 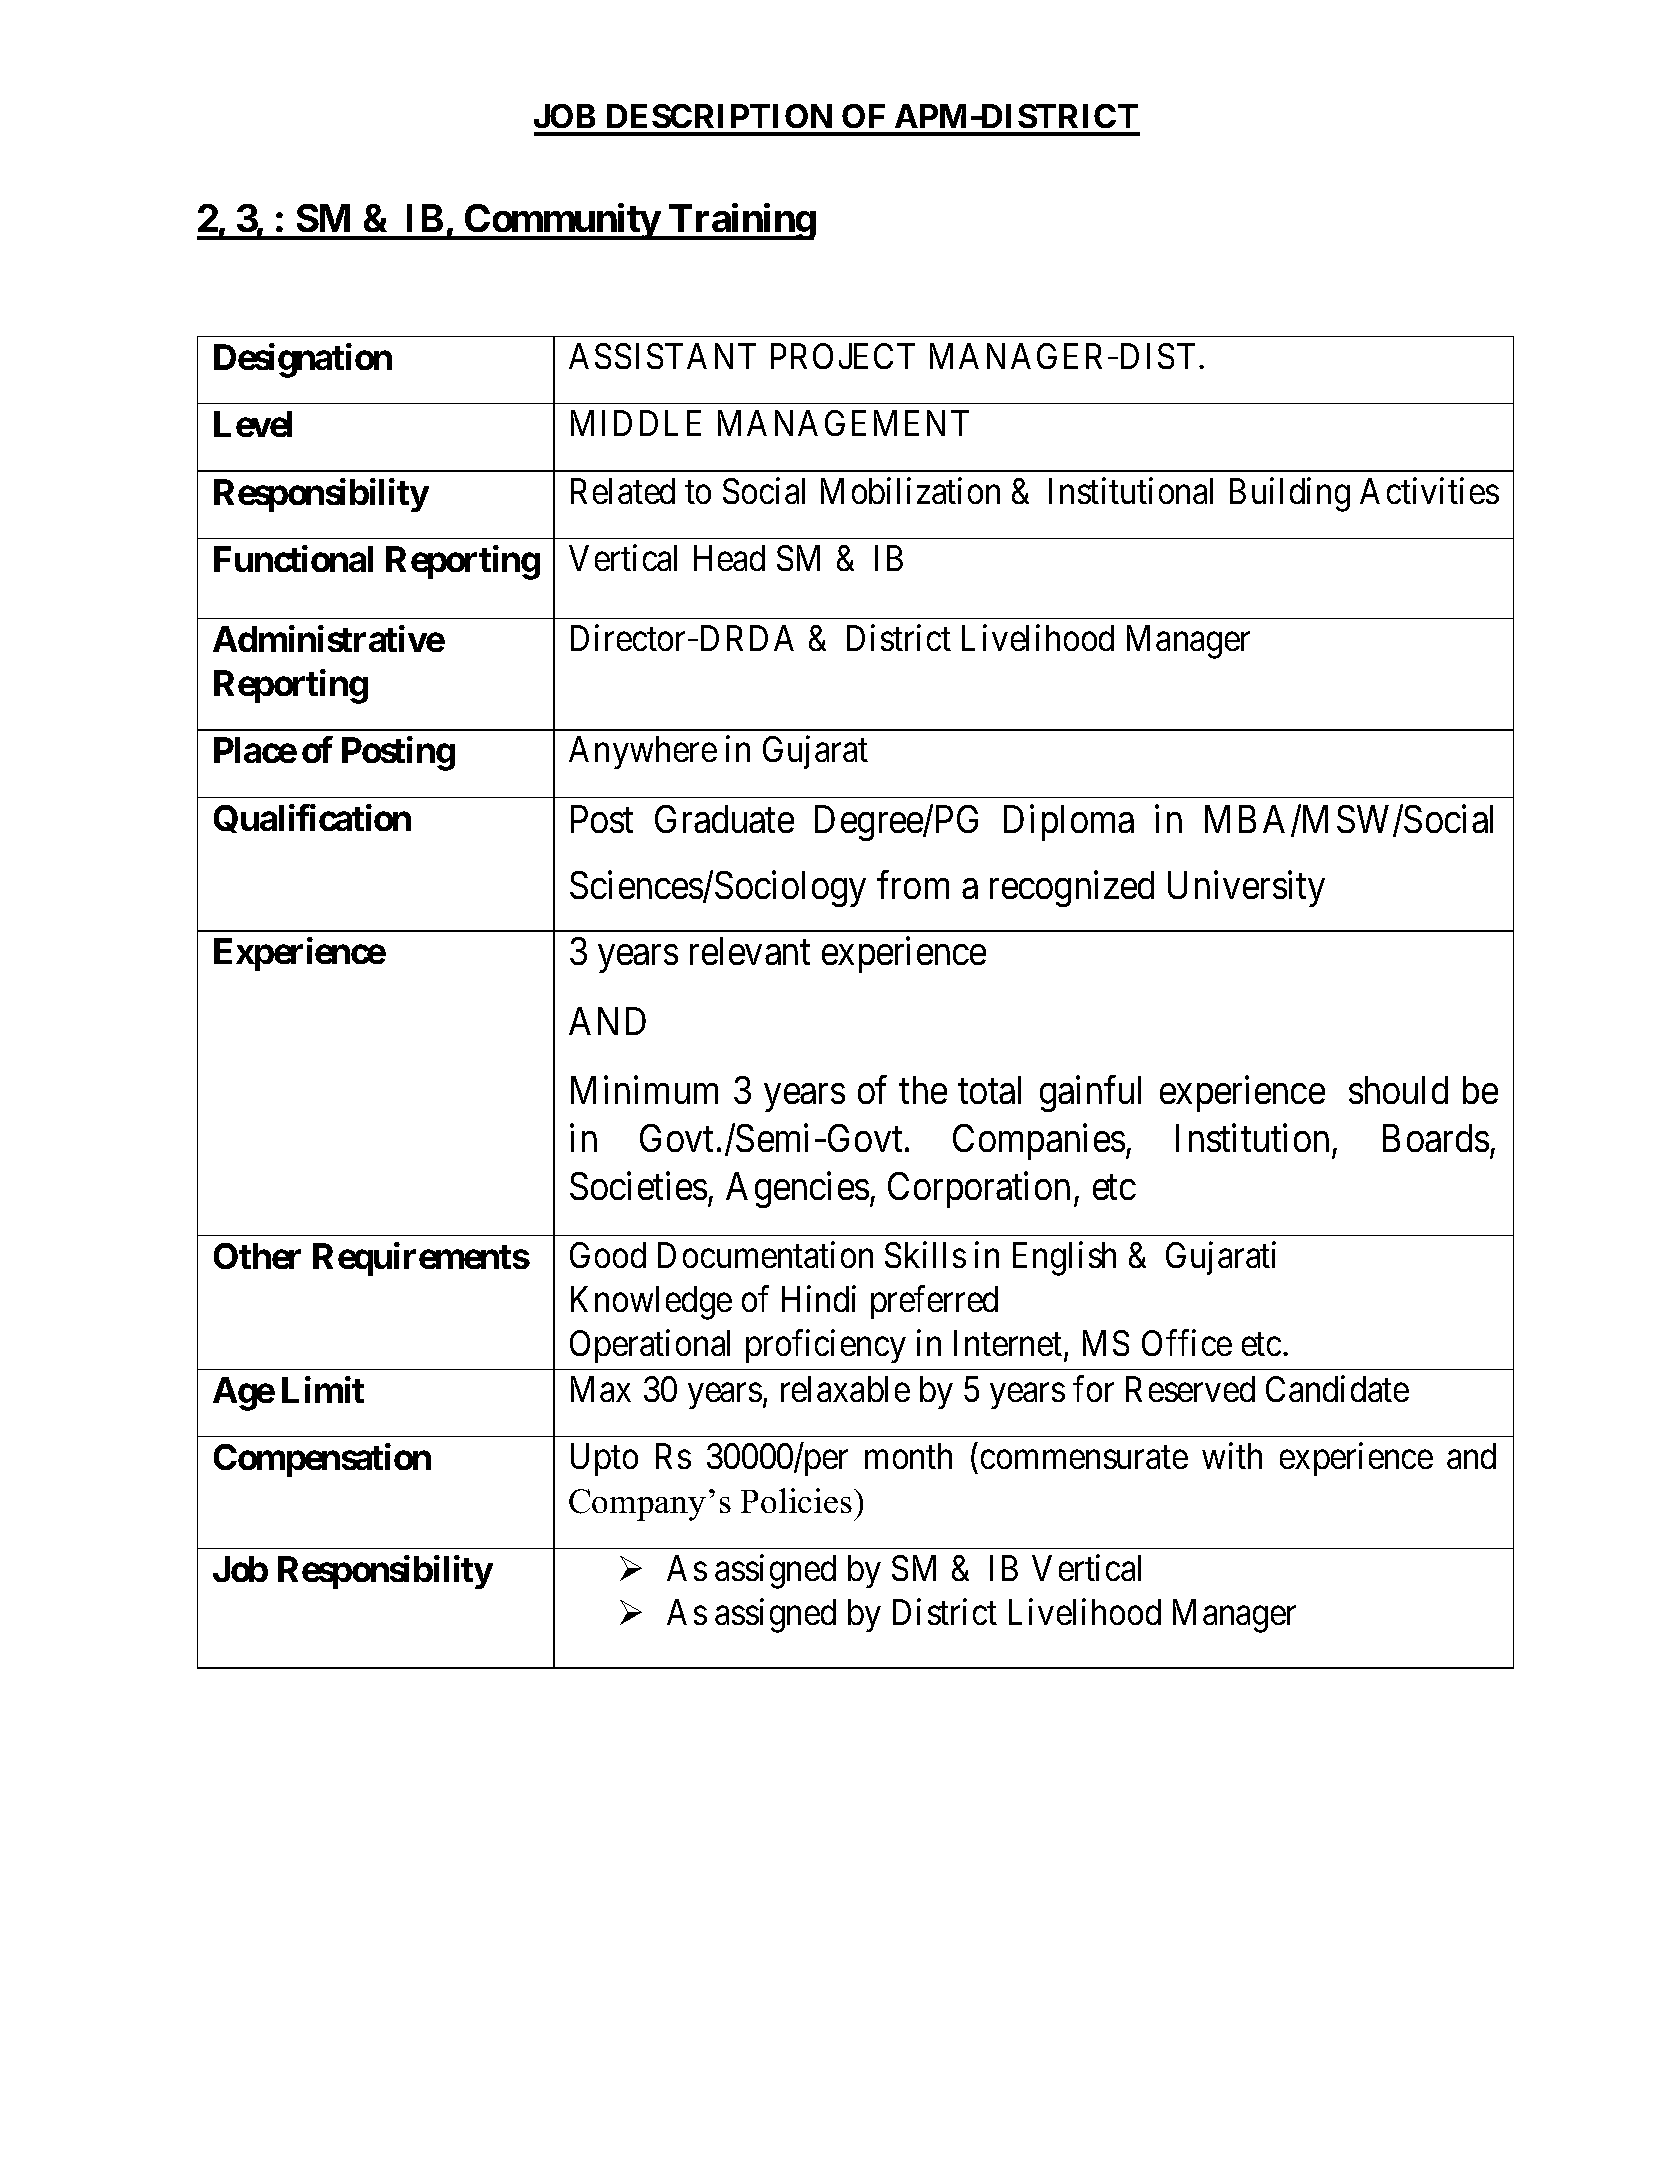 I want to click on Head, so click(x=729, y=558).
